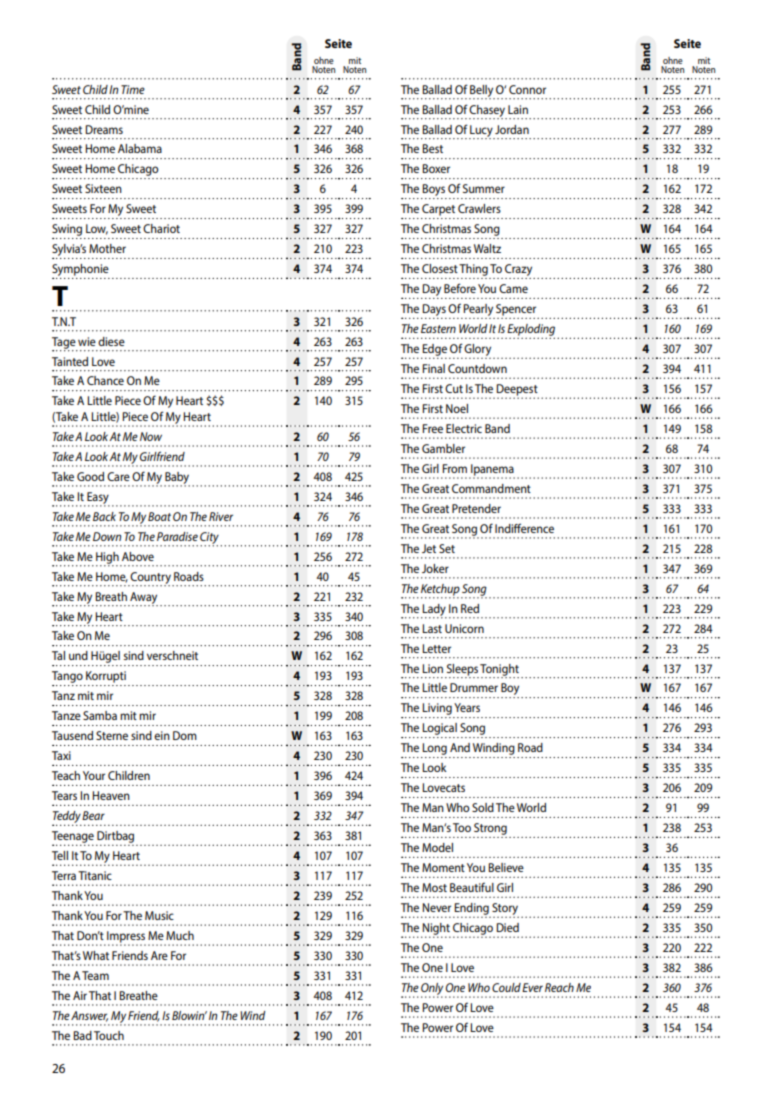  I want to click on River, so click(221, 516).
